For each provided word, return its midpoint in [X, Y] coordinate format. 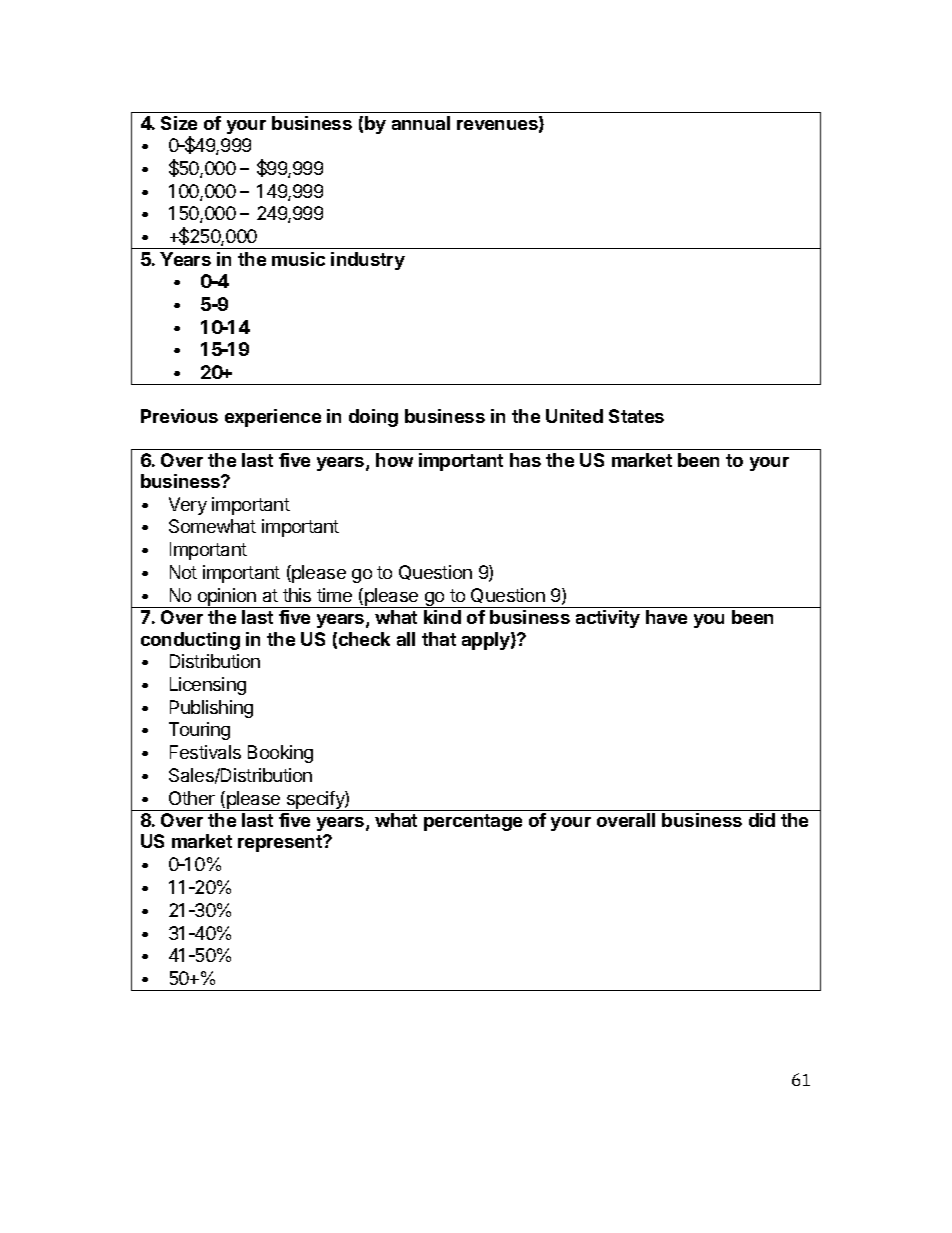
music [298, 259]
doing [373, 418]
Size [179, 123]
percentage [473, 822]
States [636, 416]
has [525, 460]
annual [421, 123]
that [439, 639]
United [574, 416]
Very [188, 506]
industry [368, 261]
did [762, 820]
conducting [190, 641]
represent [281, 843]
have [666, 617]
